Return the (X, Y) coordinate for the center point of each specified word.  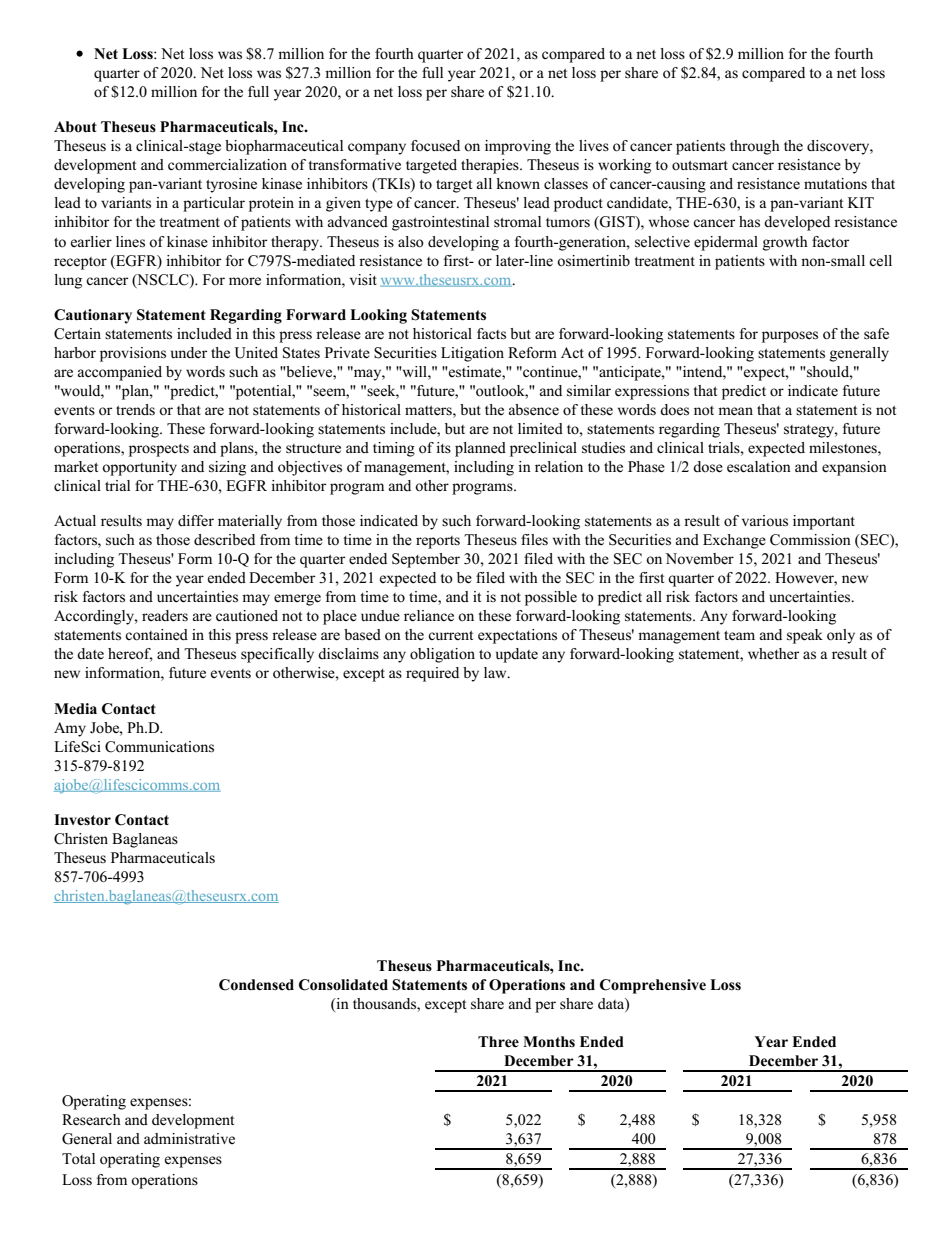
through (755, 147)
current (450, 636)
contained (156, 635)
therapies (491, 166)
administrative (189, 1139)
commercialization (227, 165)
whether (773, 654)
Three (498, 1042)
